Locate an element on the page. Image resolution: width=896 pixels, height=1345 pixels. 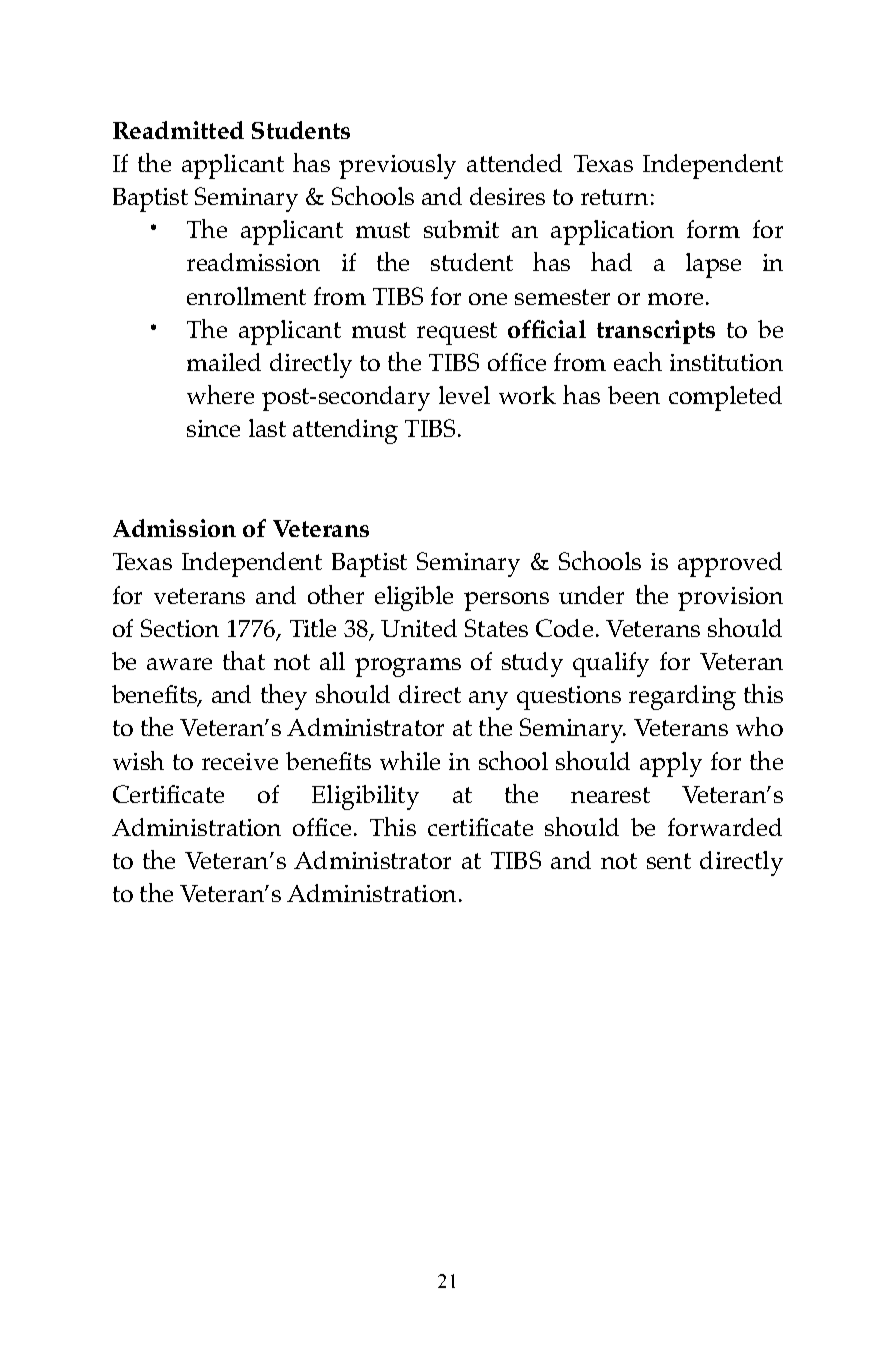
since is located at coordinates (213, 428).
